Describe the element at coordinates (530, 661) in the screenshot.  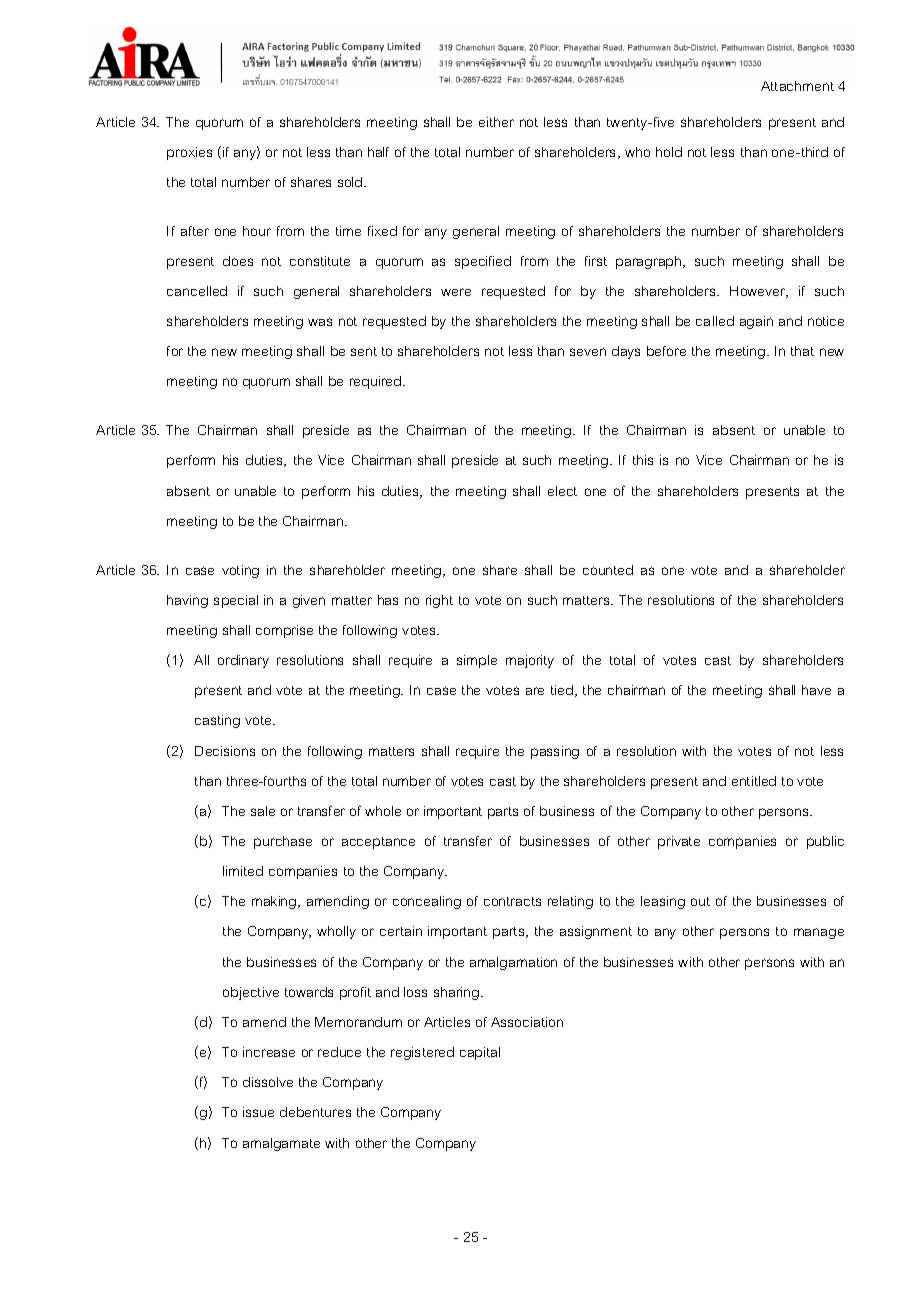
I see `majority` at that location.
